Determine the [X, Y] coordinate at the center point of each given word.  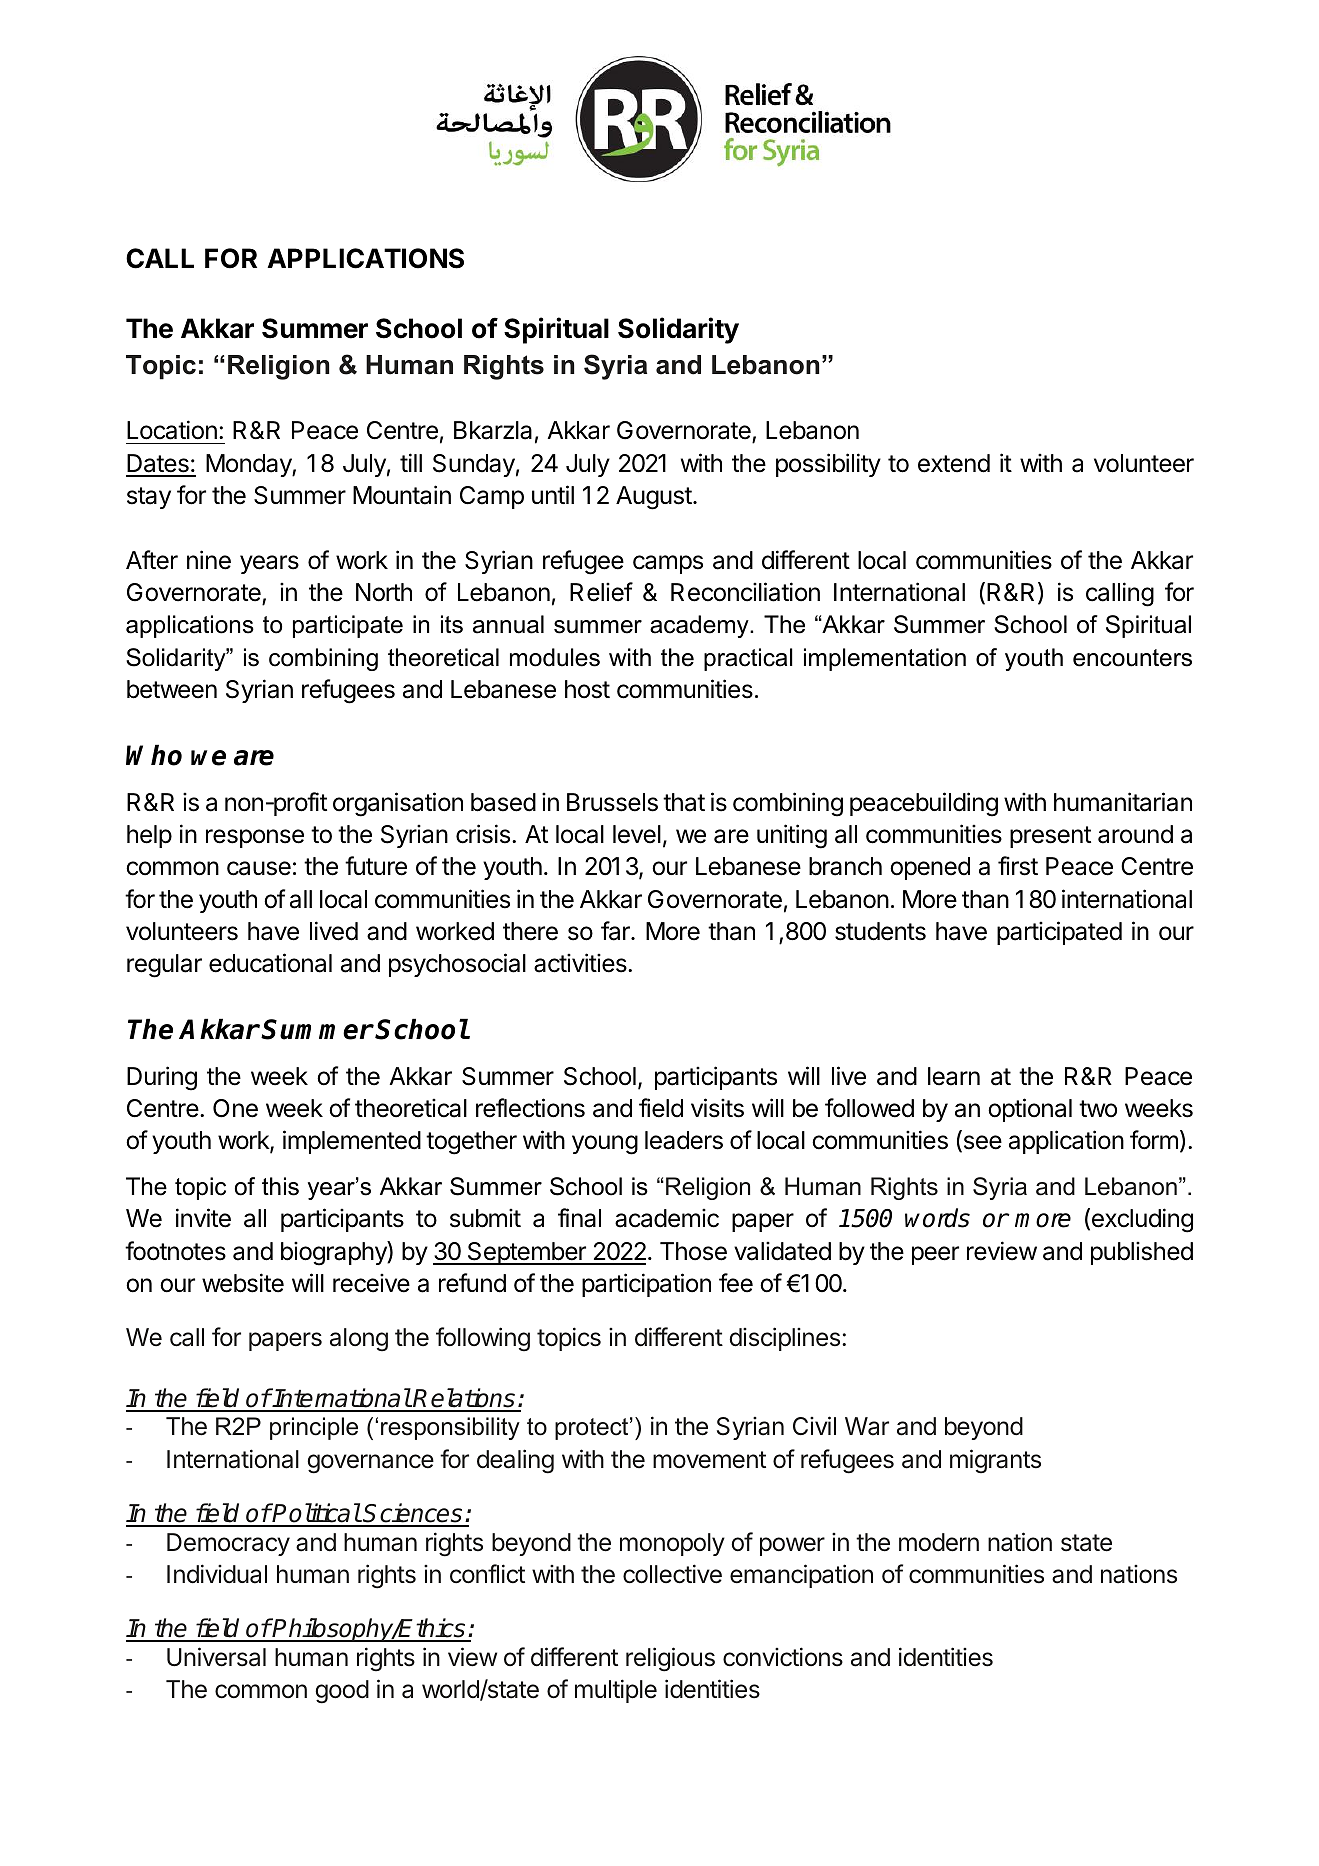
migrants [995, 1461]
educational [270, 963]
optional [1030, 1110]
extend [954, 463]
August [654, 498]
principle [314, 1428]
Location [172, 430]
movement [709, 1460]
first [1018, 866]
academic [667, 1218]
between [172, 689]
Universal [216, 1657]
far [616, 931]
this [280, 1186]
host [587, 689]
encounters [1132, 658]
